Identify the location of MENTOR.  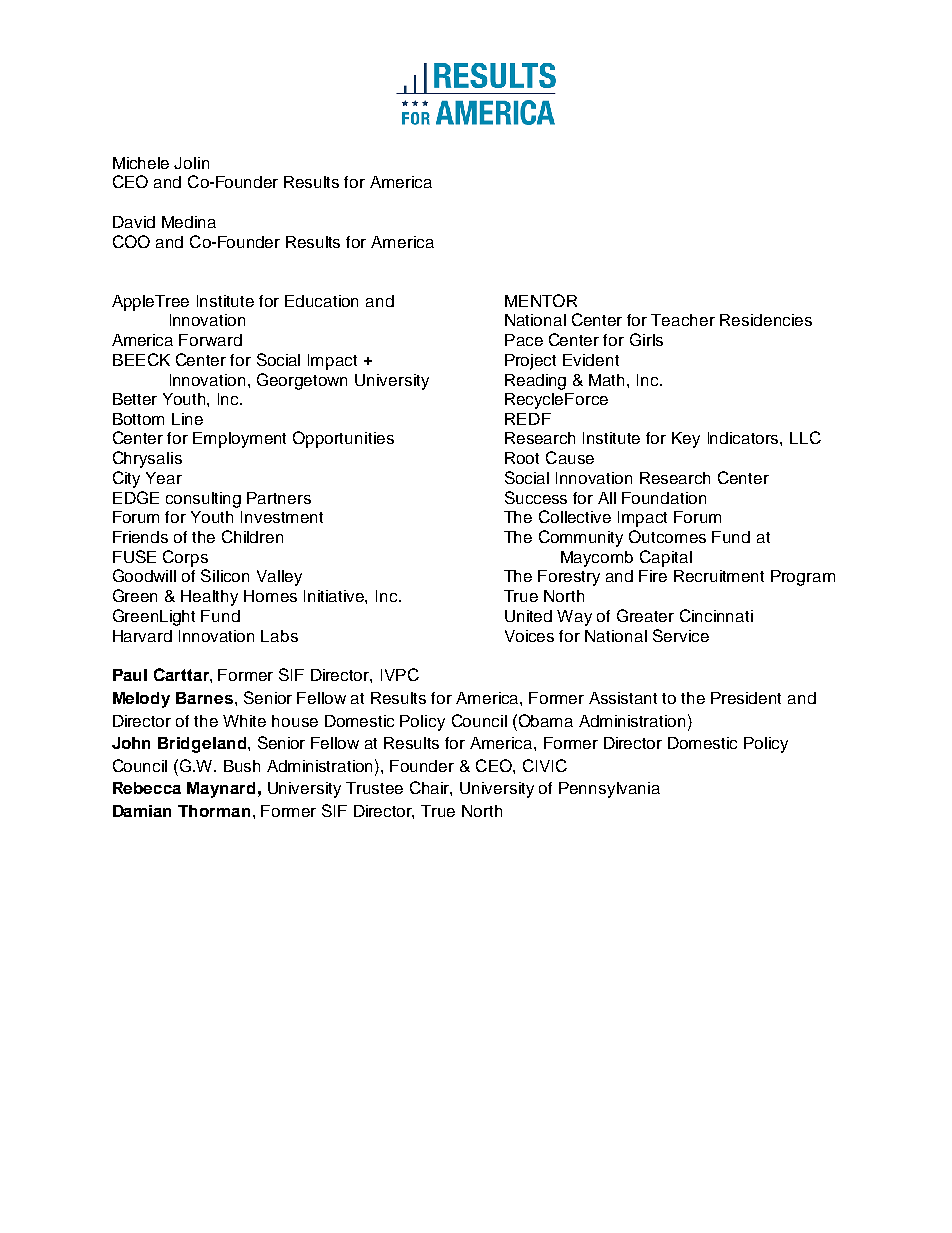
(541, 300).
